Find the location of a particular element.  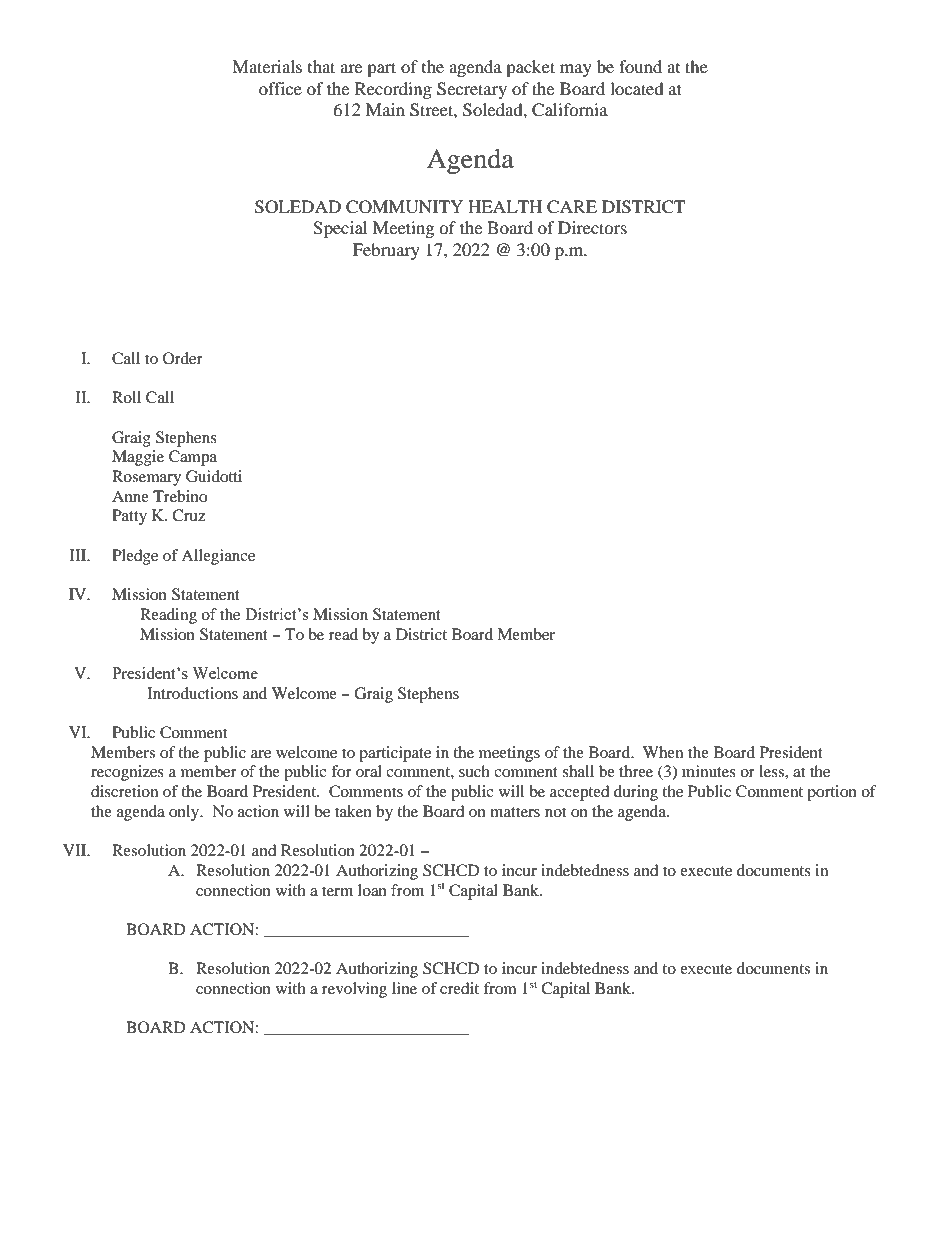

Allegiance is located at coordinates (218, 557).
